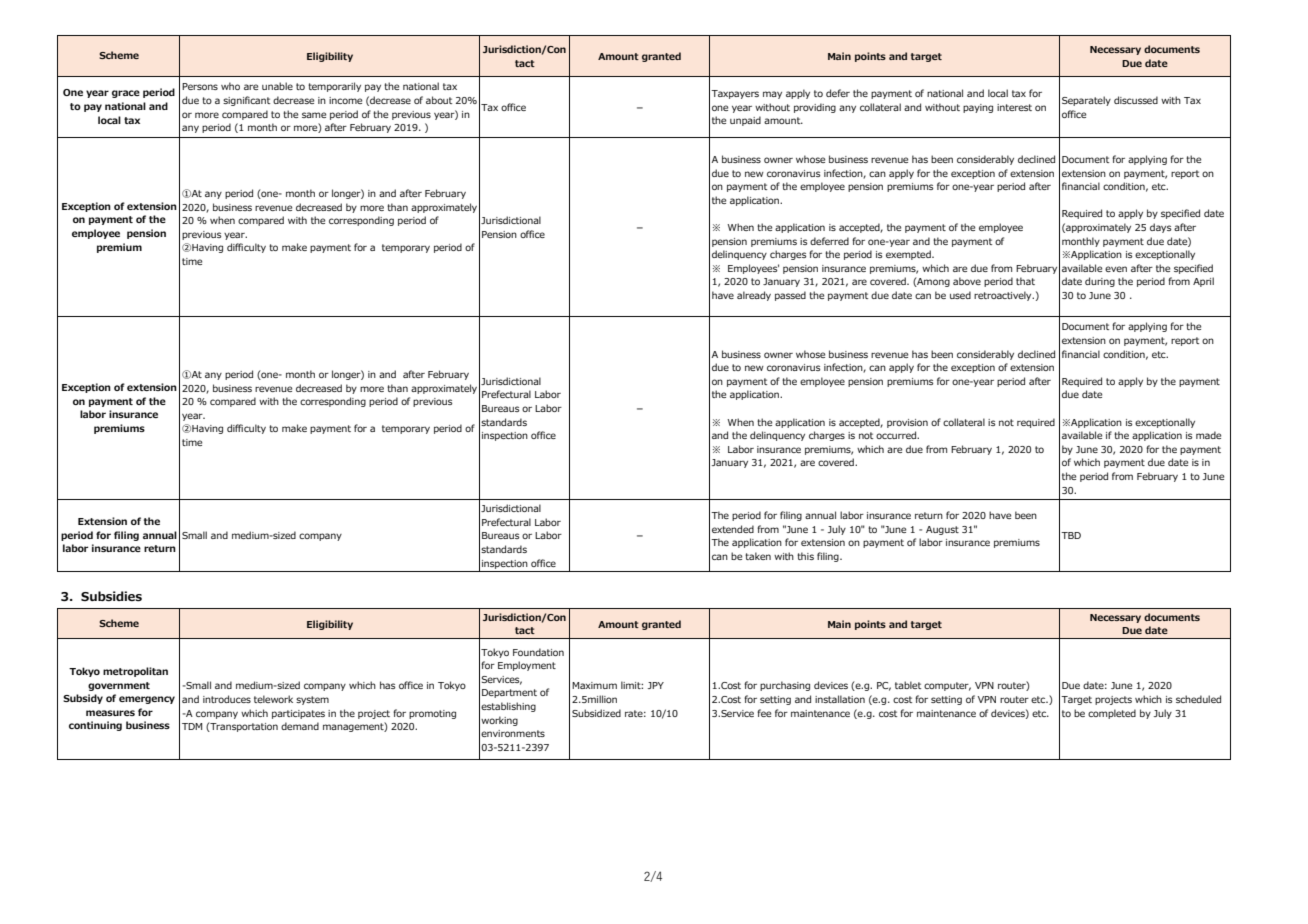 The height and width of the screenshot is (924, 1308). Describe the element at coordinates (1208, 435) in the screenshot. I see `made` at that location.
